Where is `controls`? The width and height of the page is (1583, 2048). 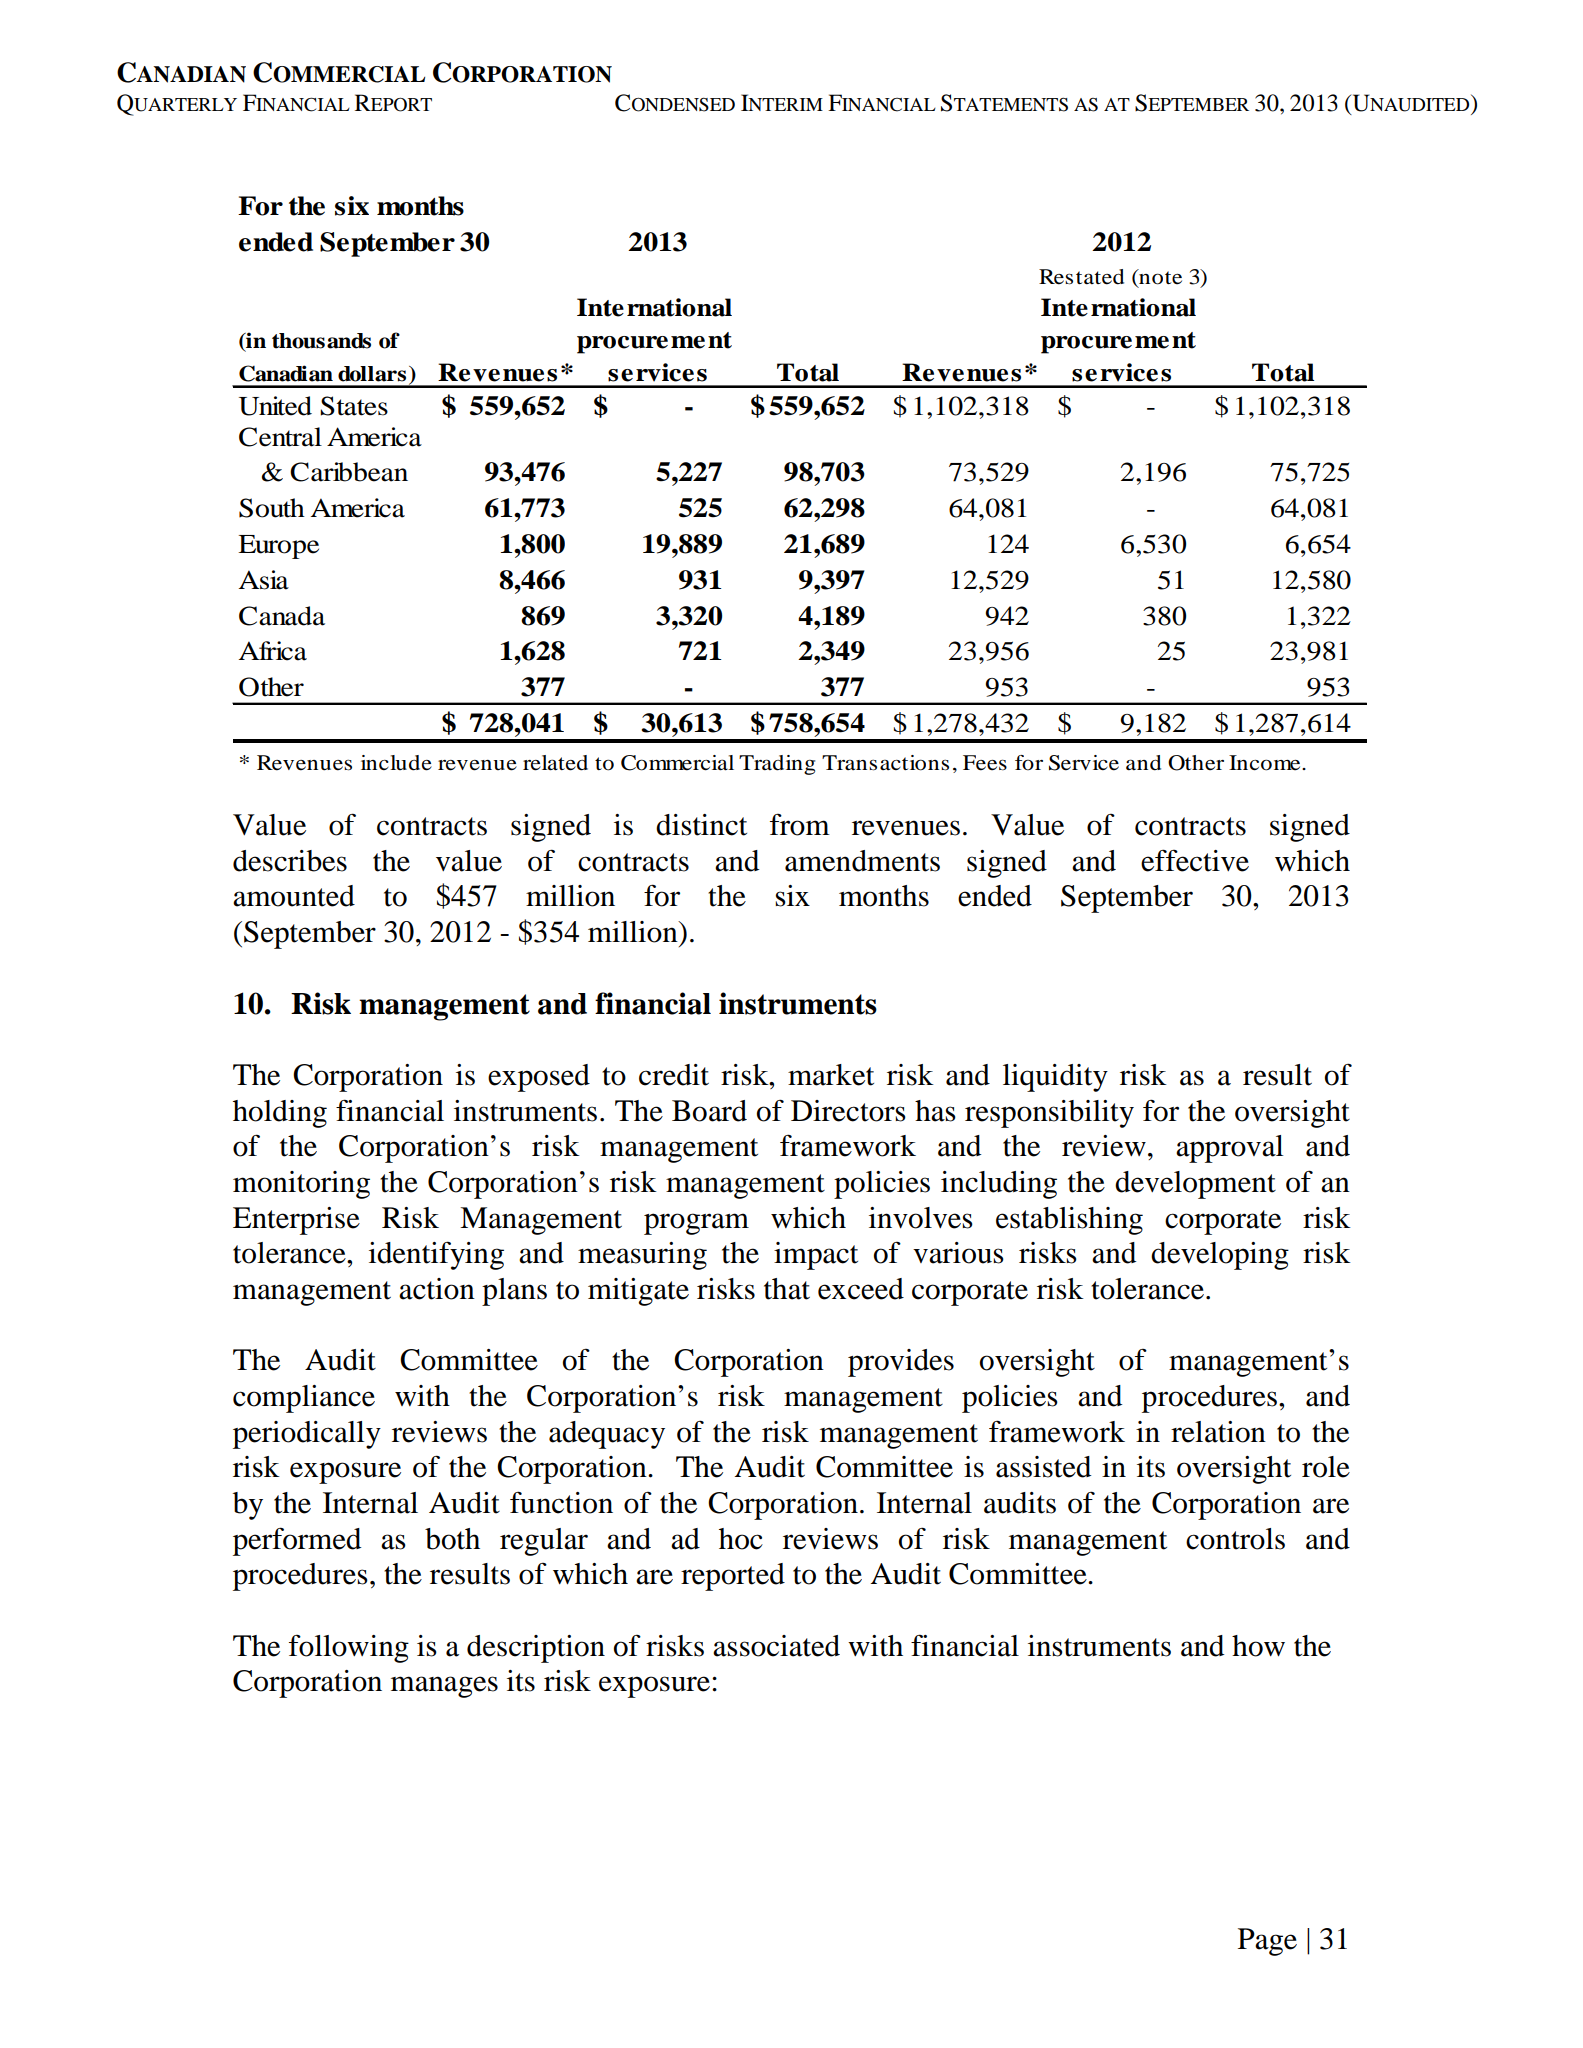 controls is located at coordinates (1235, 1539).
